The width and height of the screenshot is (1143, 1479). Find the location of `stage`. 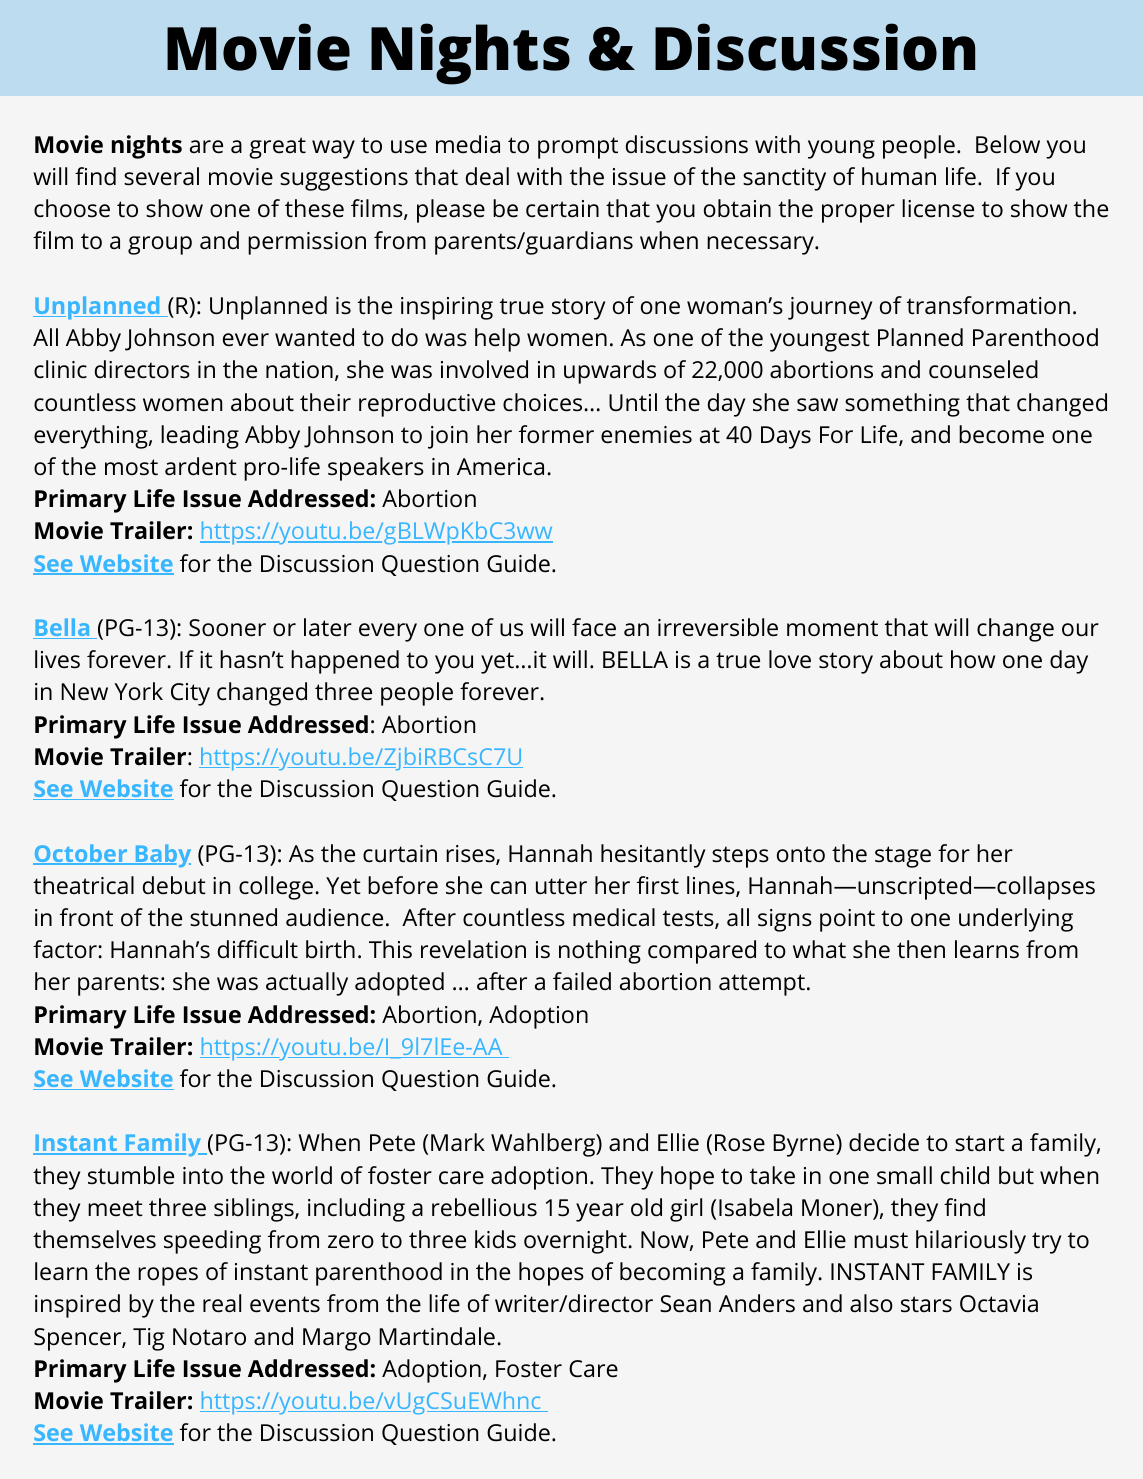

stage is located at coordinates (903, 857).
